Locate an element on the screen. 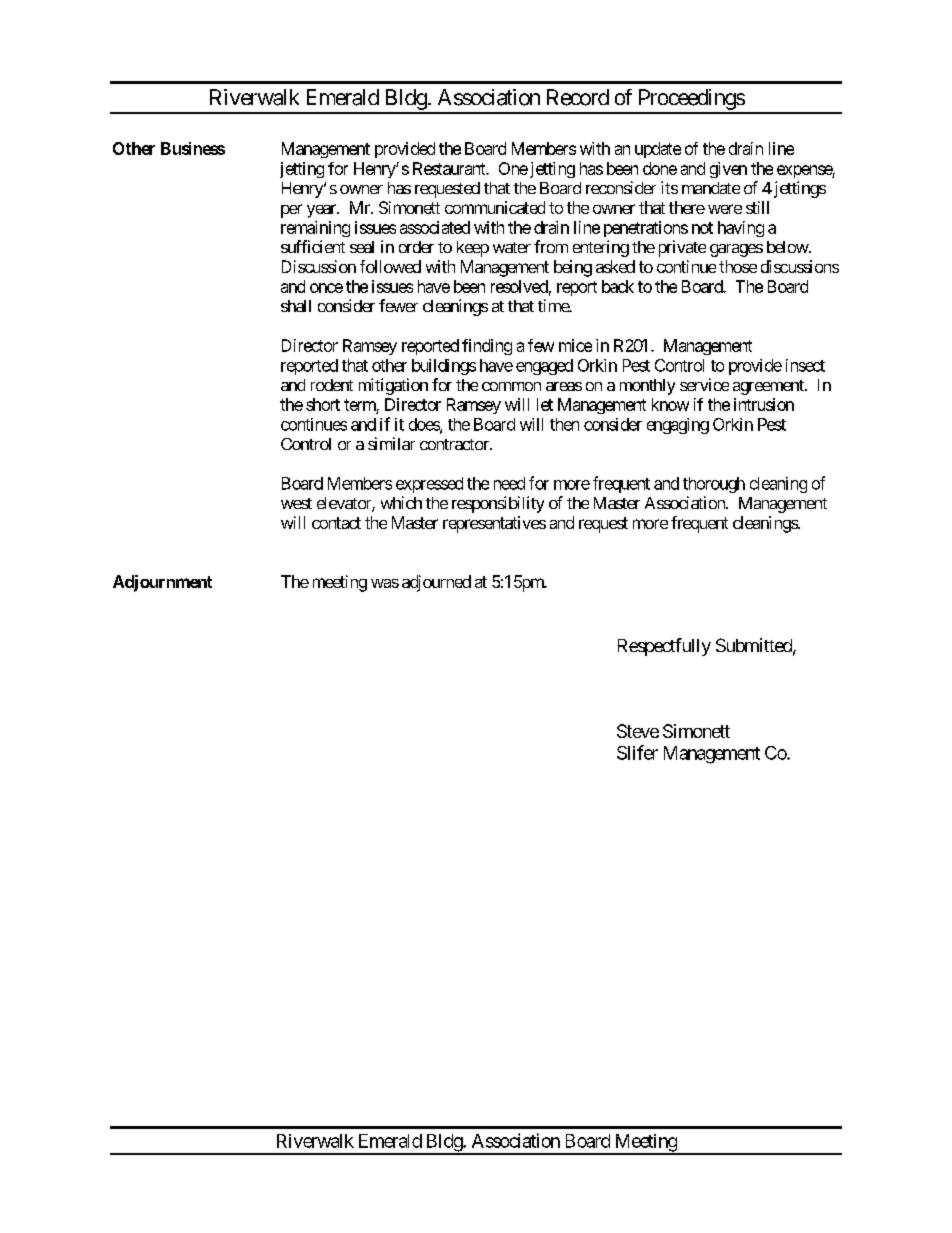 The width and height of the screenshot is (952, 1233). short is located at coordinates (323, 404).
